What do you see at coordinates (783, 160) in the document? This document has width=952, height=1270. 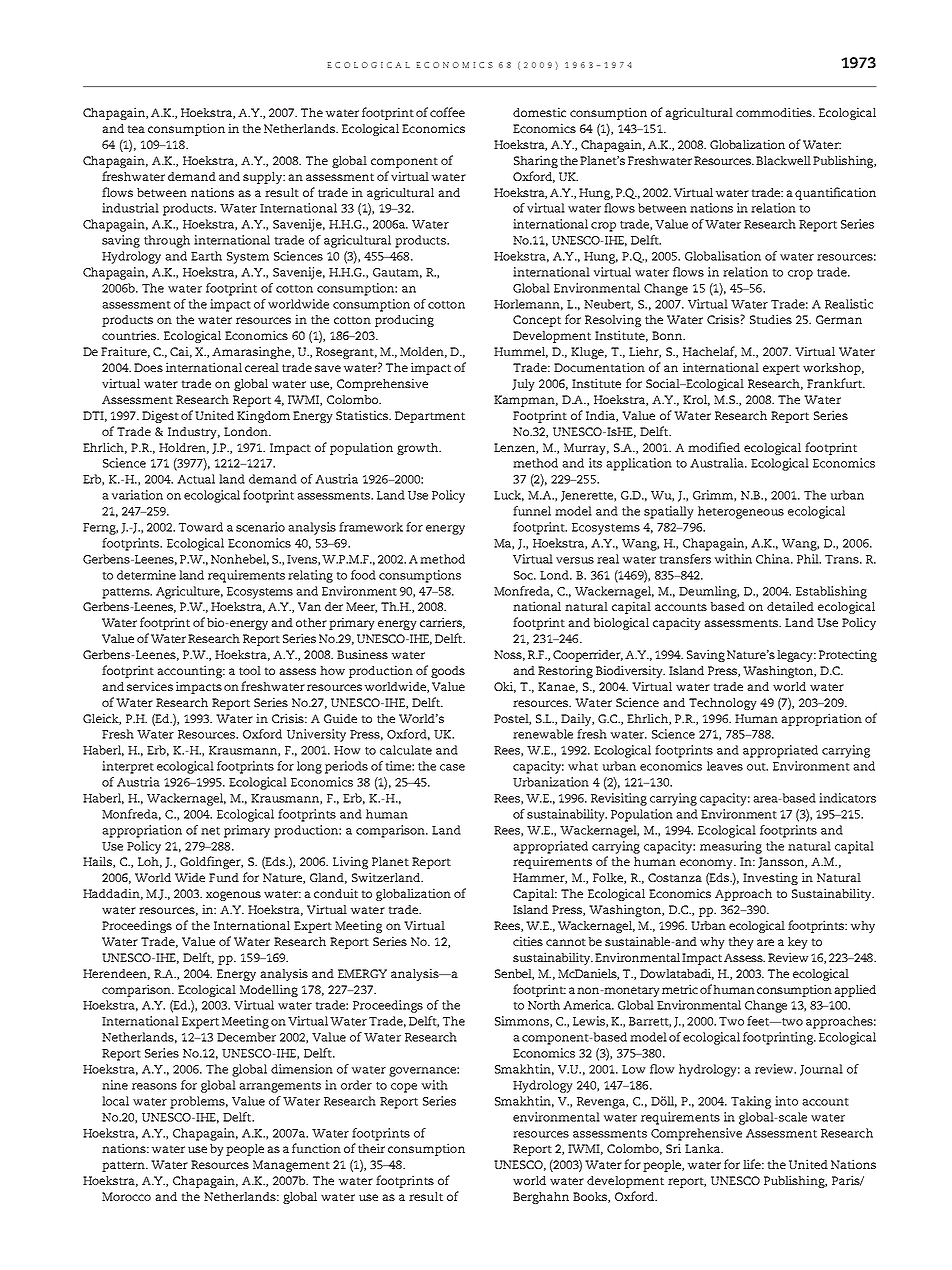 I see `Blackwell` at bounding box center [783, 160].
